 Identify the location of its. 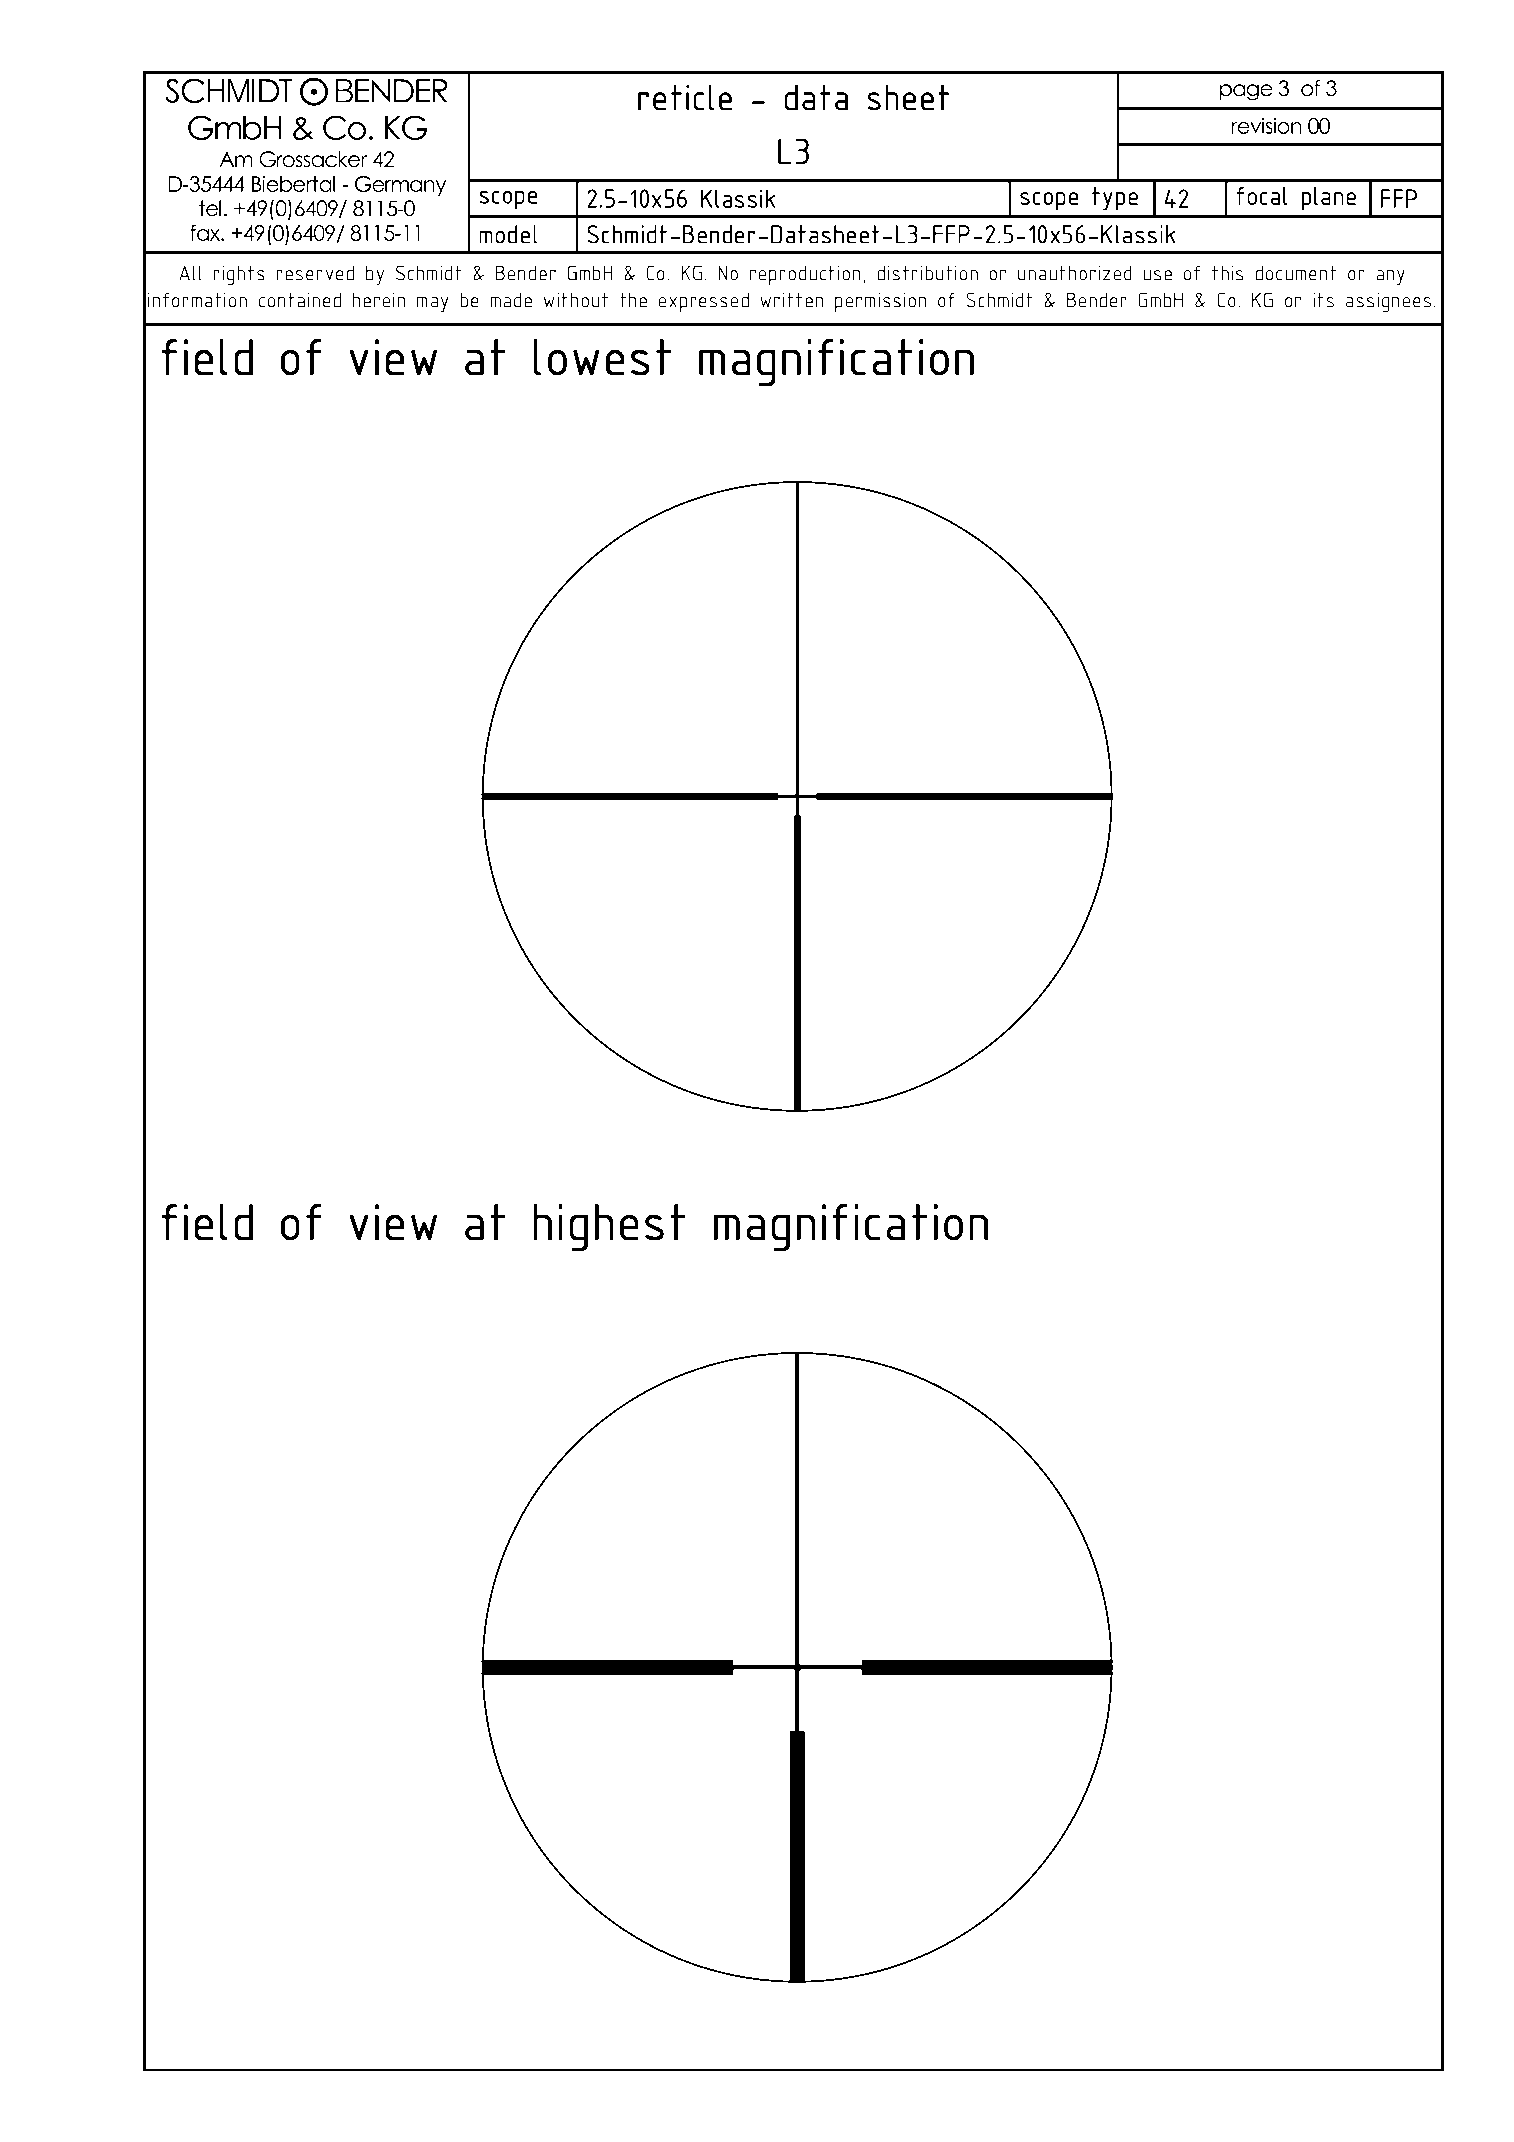
(1323, 300).
